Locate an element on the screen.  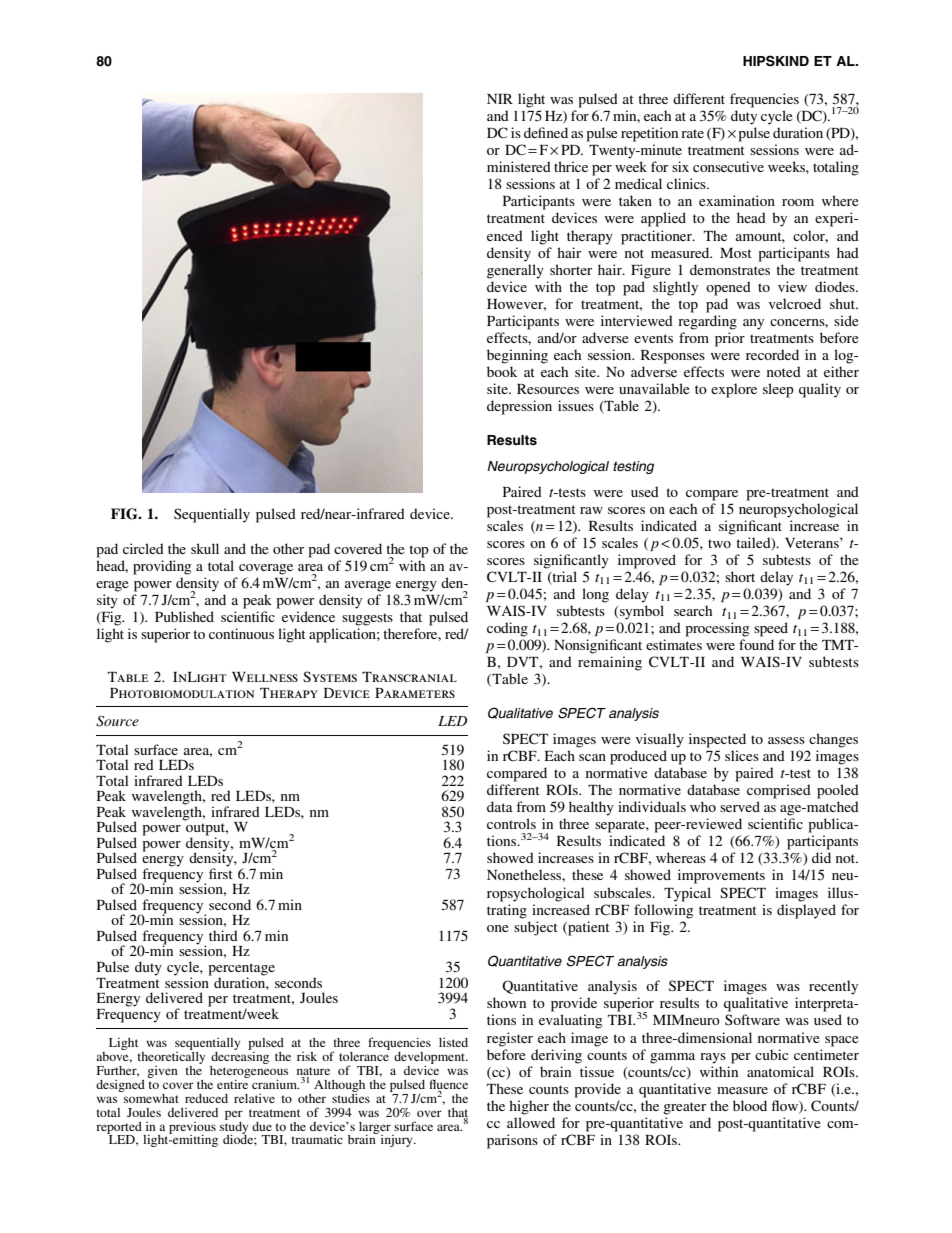
noted is located at coordinates (784, 371).
